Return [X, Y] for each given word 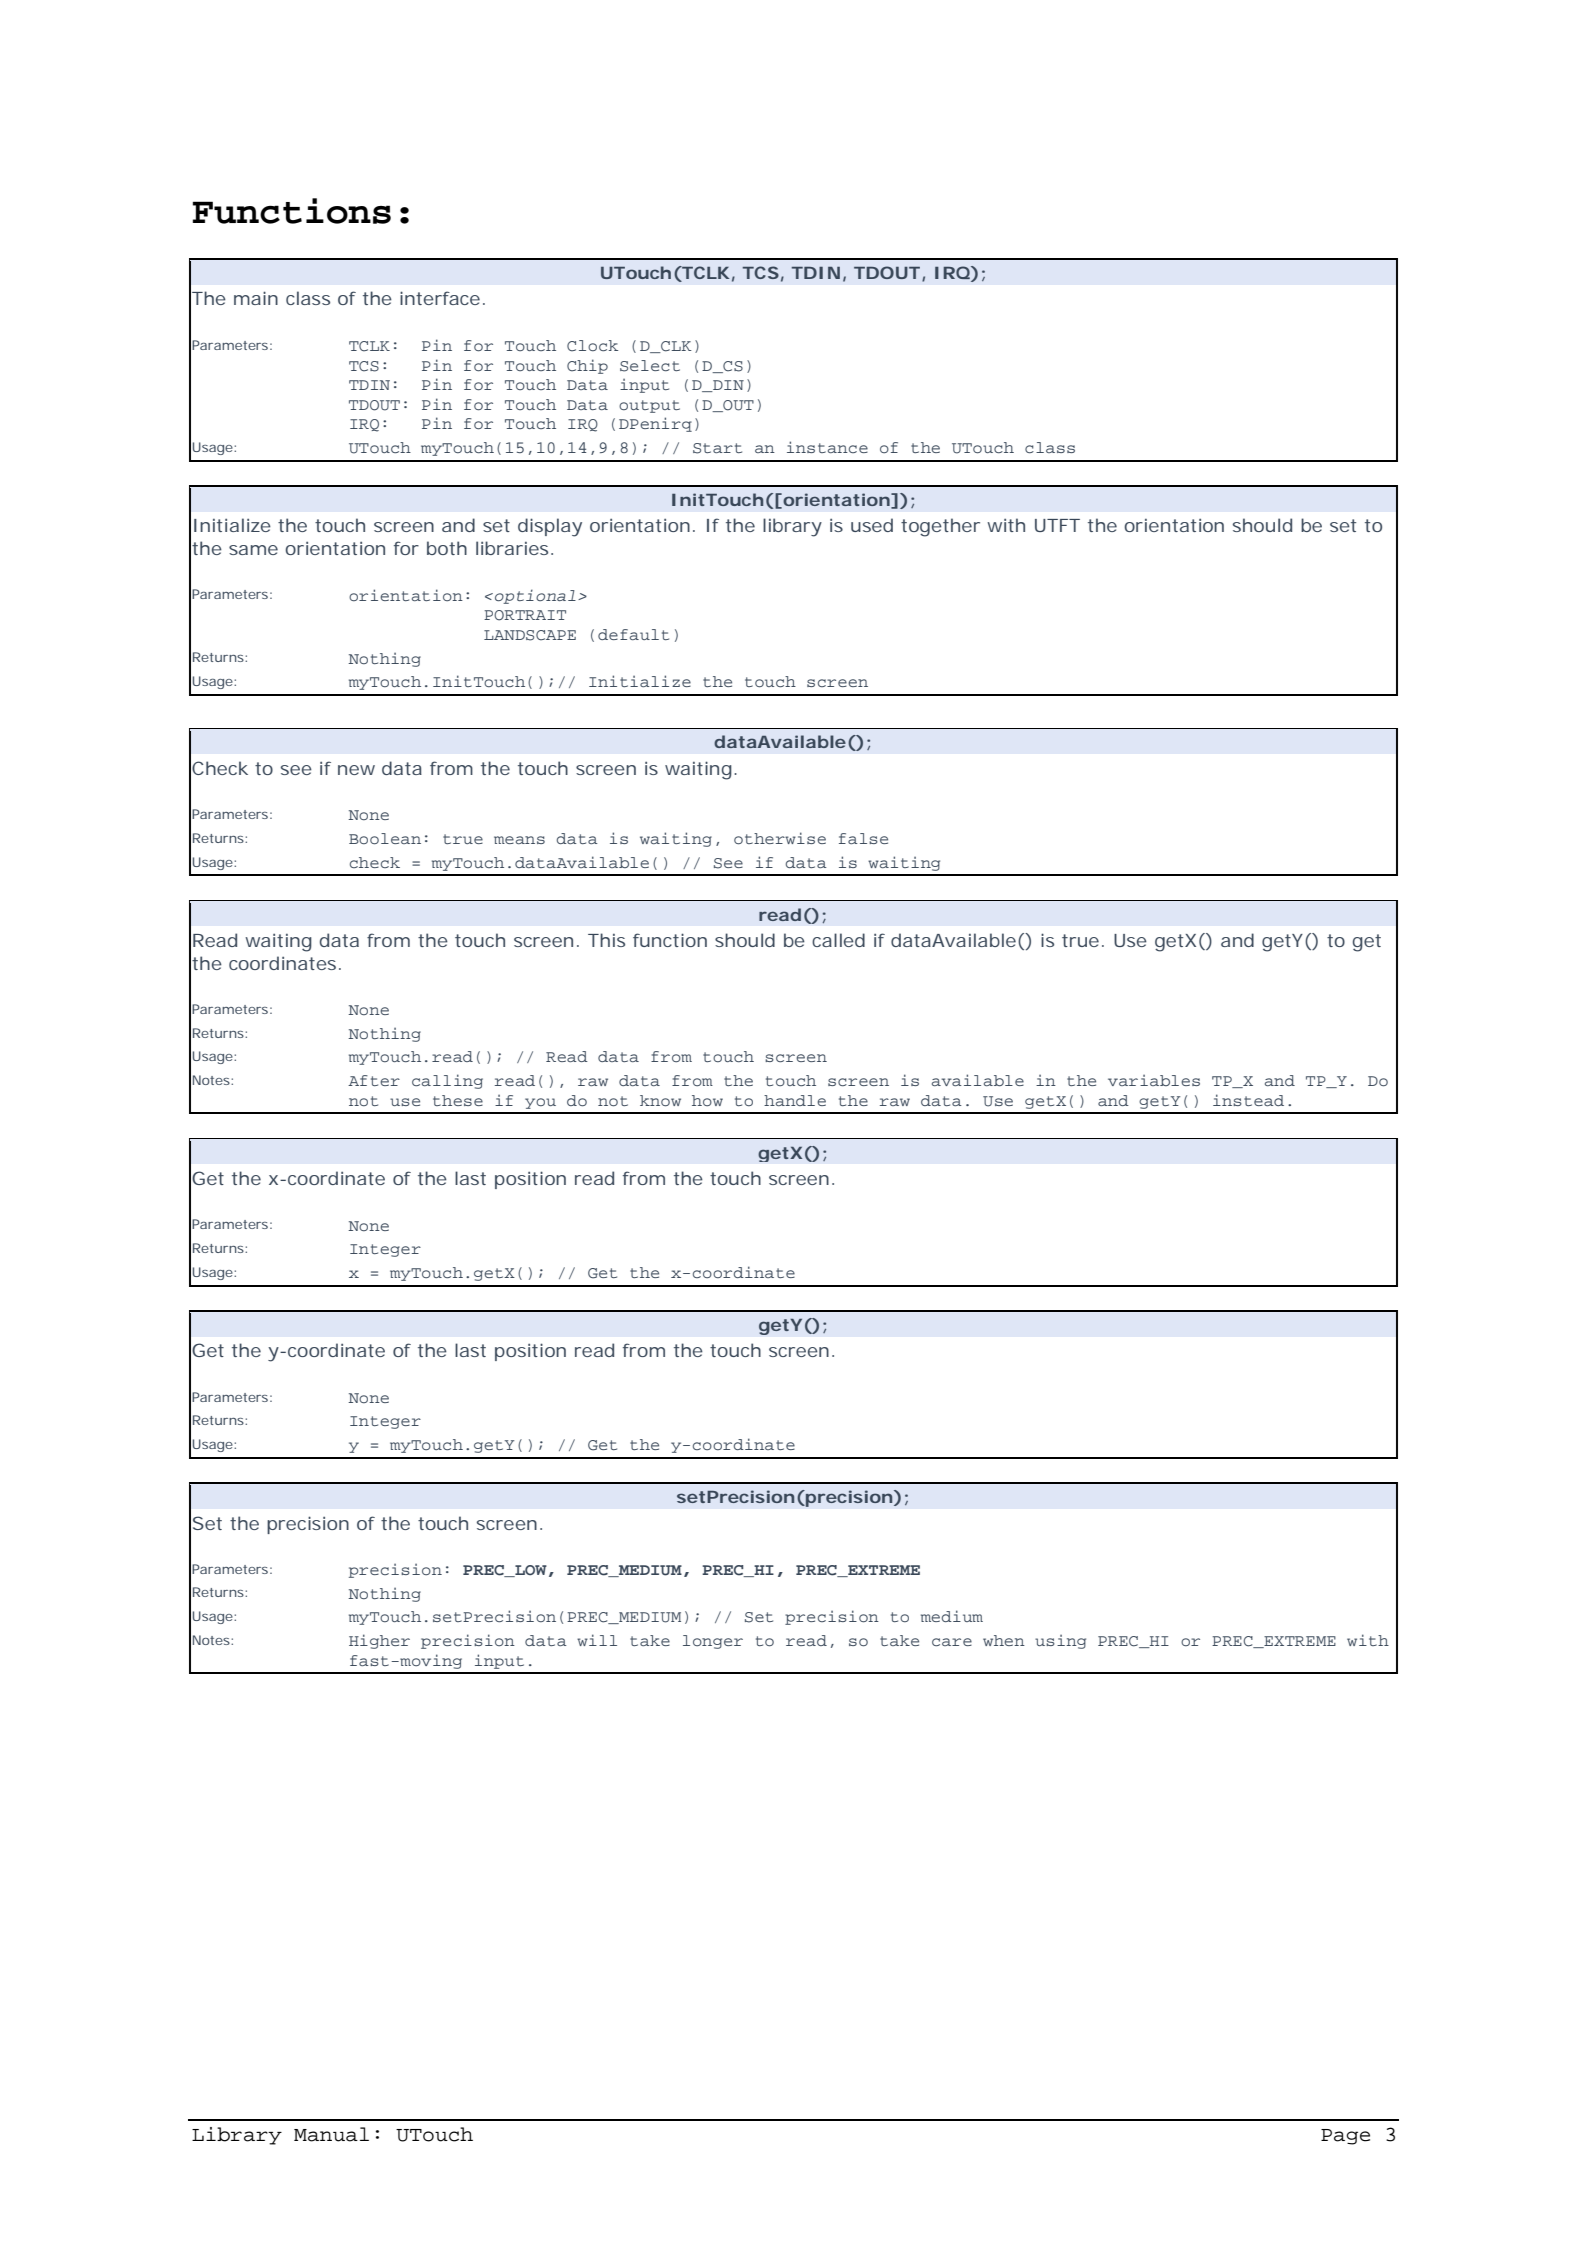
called [838, 940]
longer [713, 1642]
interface [440, 298]
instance [827, 447]
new [356, 770]
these [458, 1100]
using [1060, 1641]
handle [795, 1100]
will [597, 1640]
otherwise [780, 838]
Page [1345, 2137]
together [940, 527]
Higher [379, 1641]
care [952, 1642]
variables [1154, 1080]
